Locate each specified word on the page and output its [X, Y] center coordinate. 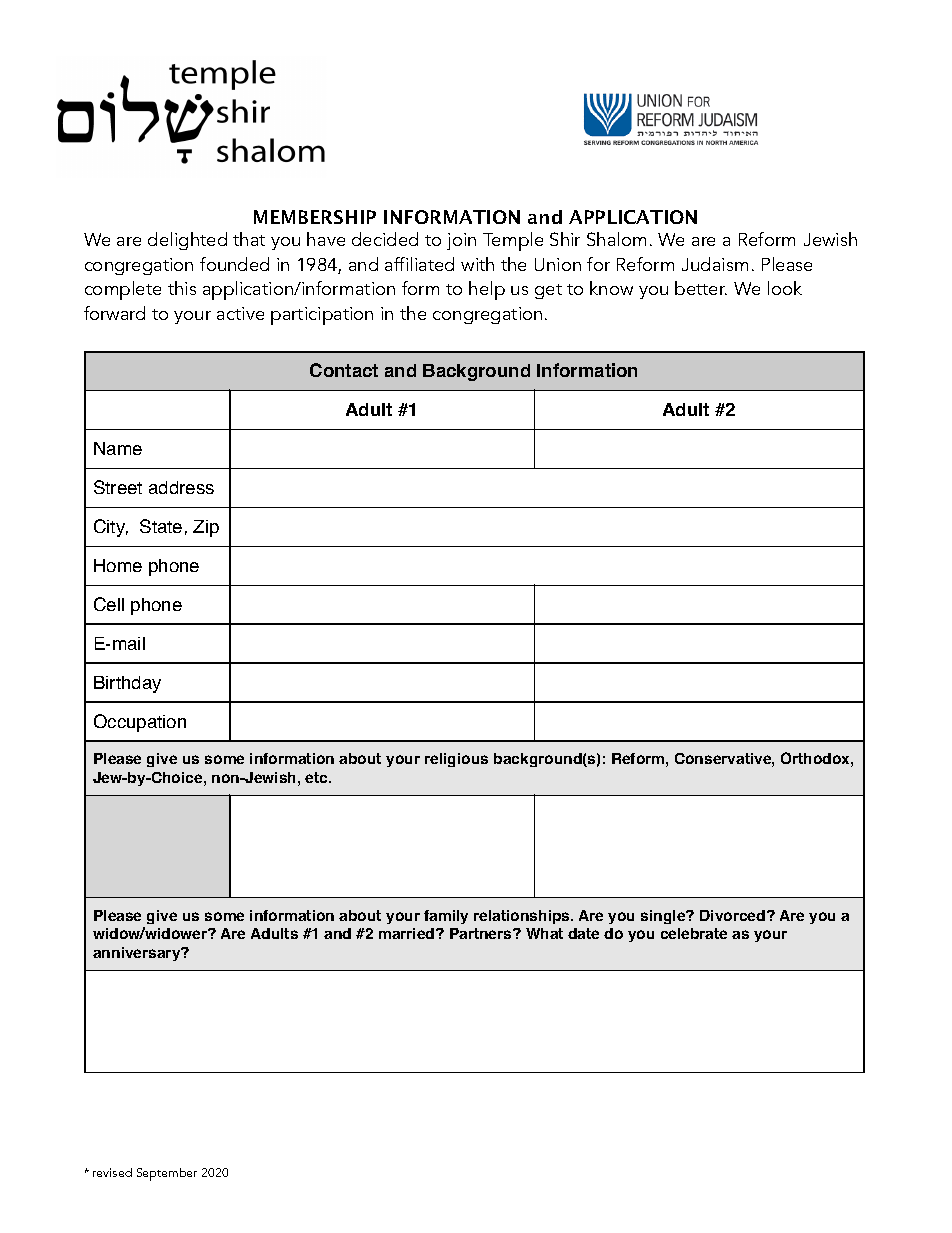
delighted [187, 241]
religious [456, 760]
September [167, 1174]
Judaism [715, 264]
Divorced [734, 915]
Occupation [140, 723]
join [461, 241]
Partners [482, 933]
